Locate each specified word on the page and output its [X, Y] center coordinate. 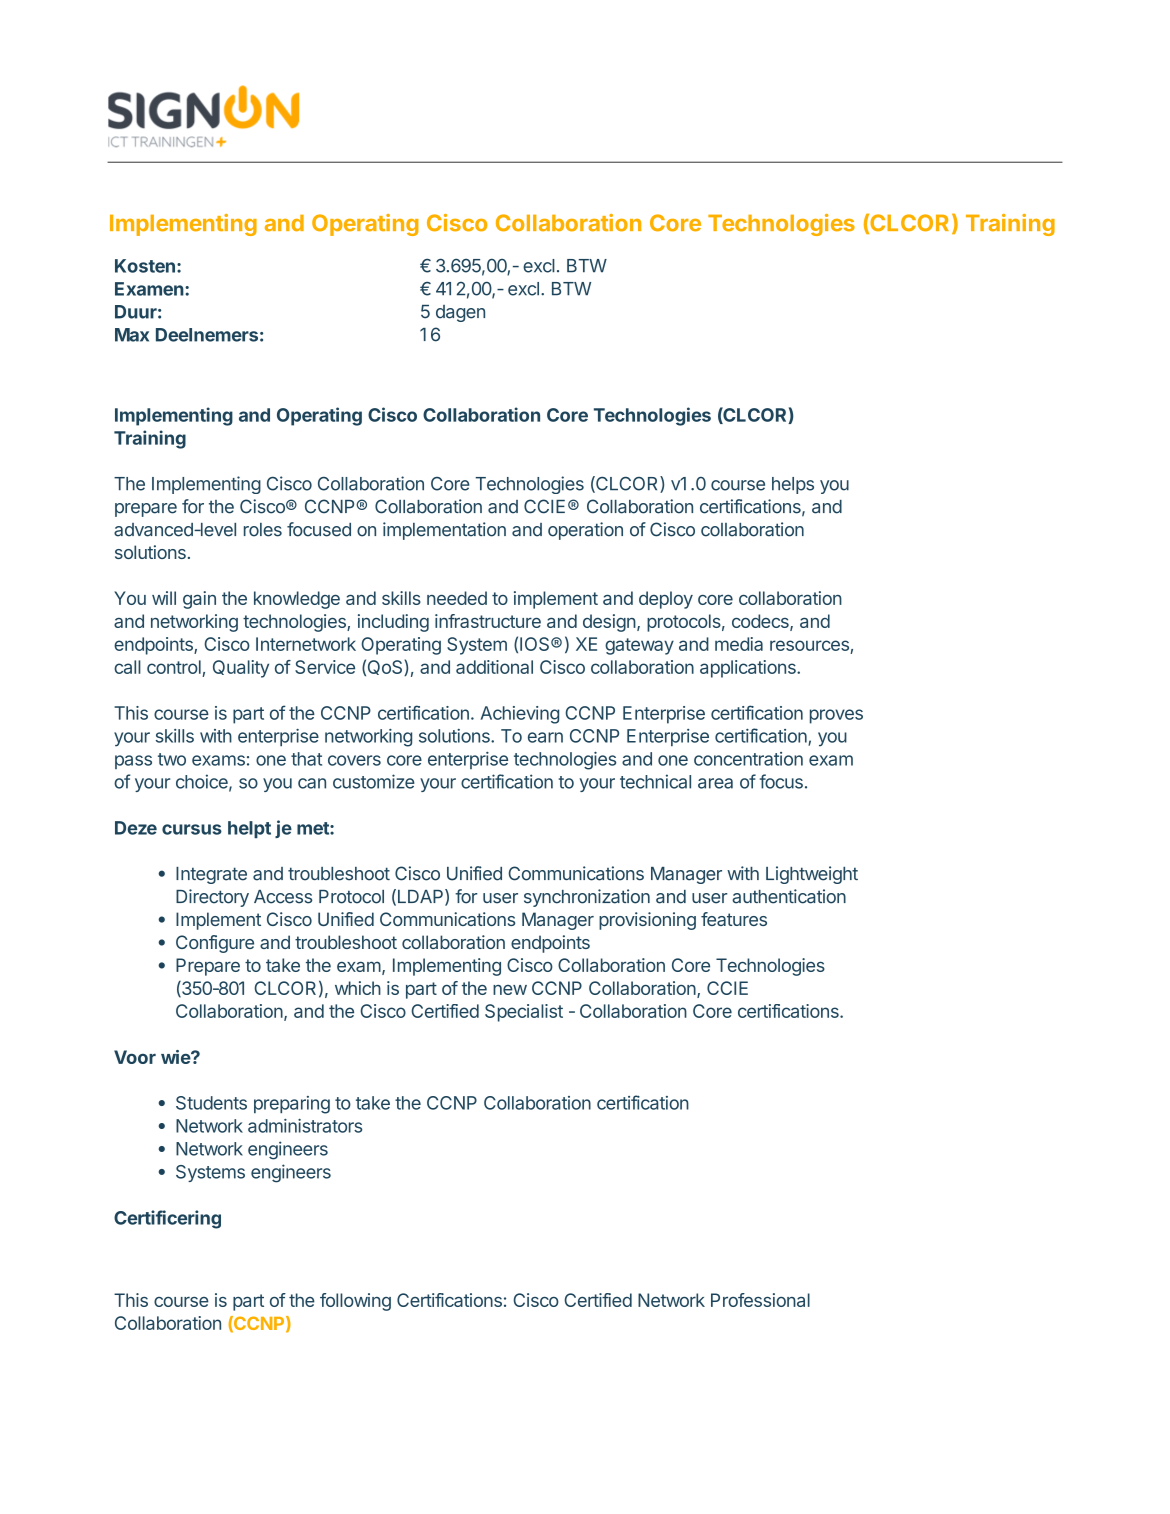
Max [132, 335]
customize [374, 781]
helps [793, 485]
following [355, 1302]
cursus [192, 829]
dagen [460, 313]
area [715, 783]
